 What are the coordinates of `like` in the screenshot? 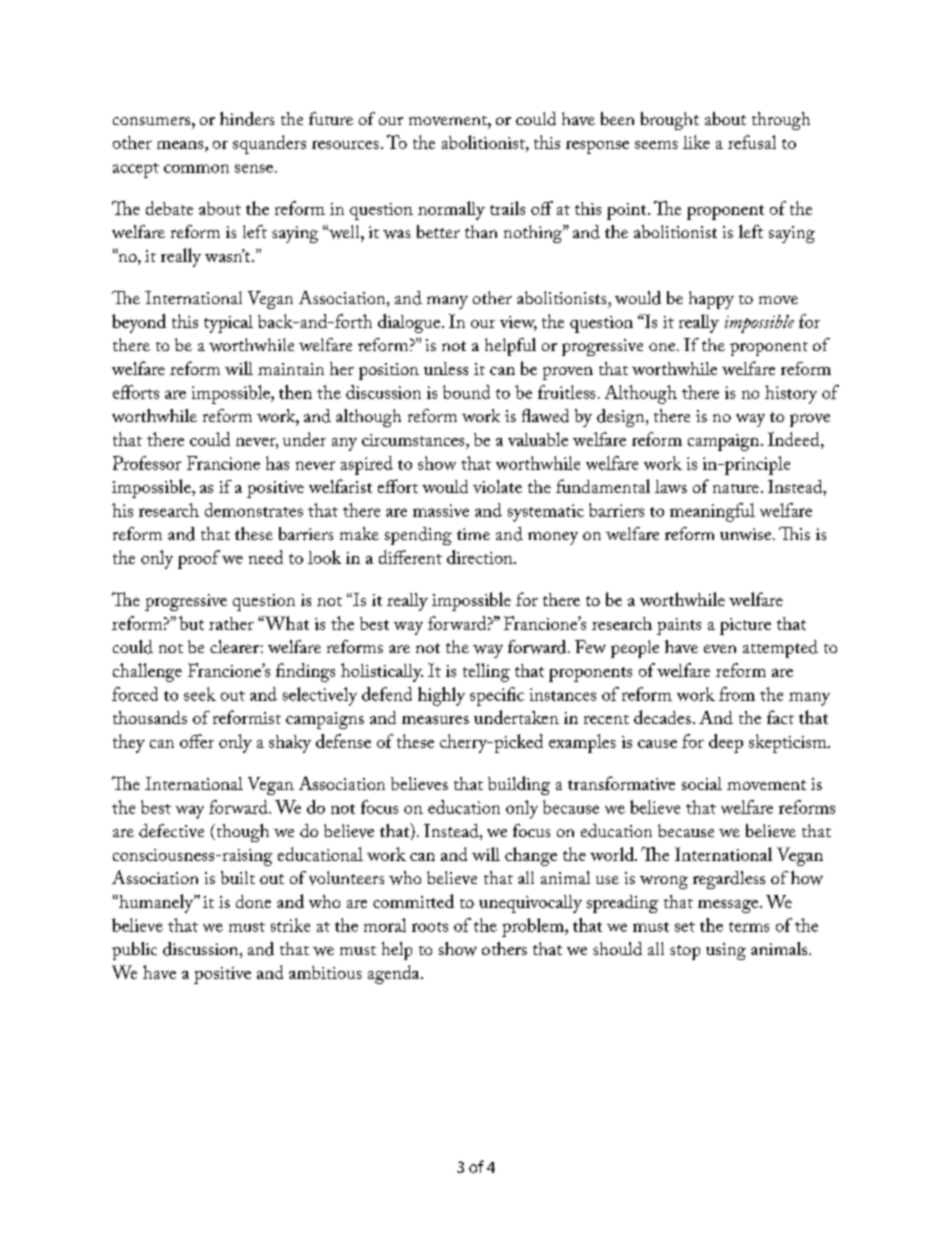 It's located at (696, 142).
